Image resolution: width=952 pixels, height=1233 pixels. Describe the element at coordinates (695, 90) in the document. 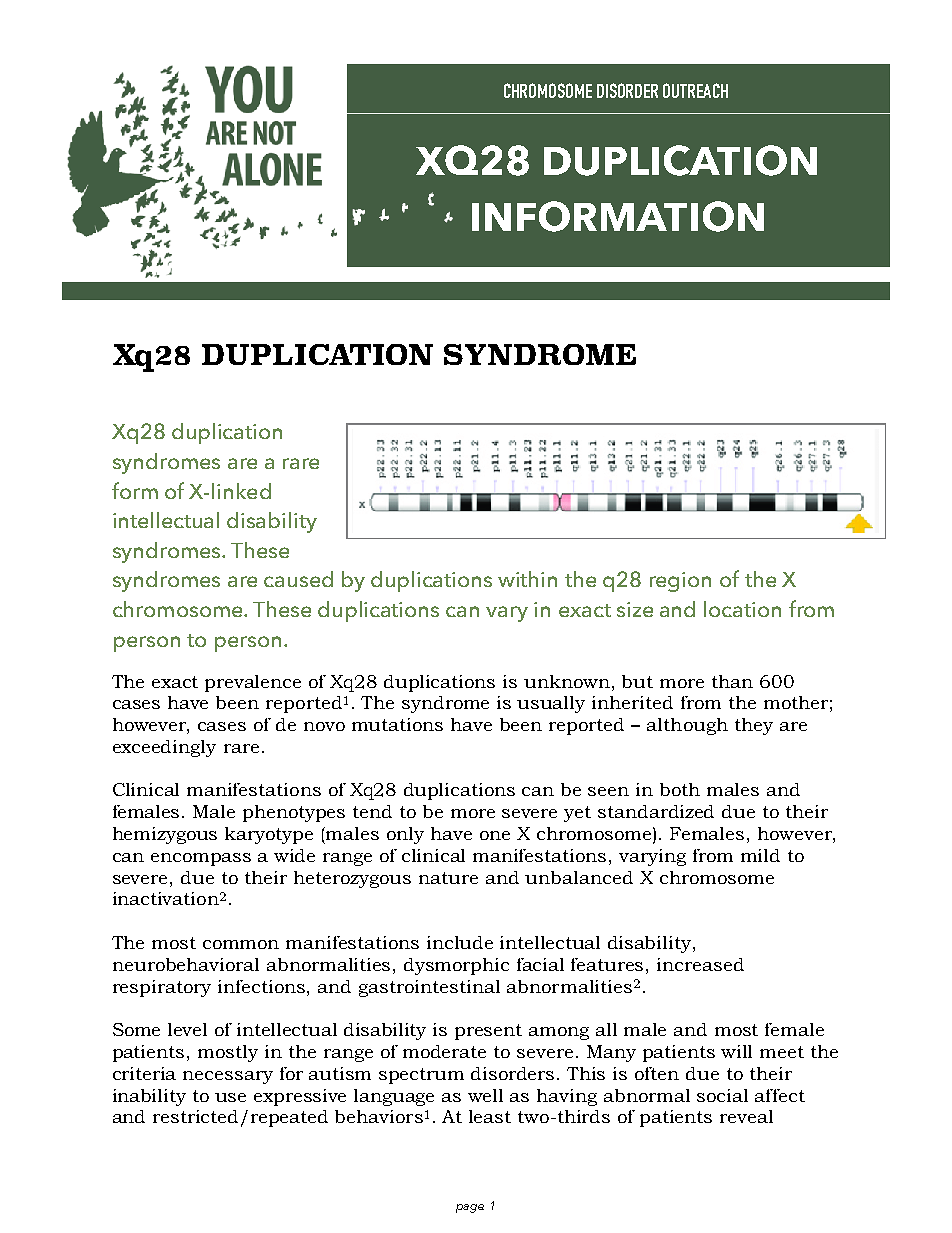

I see `OUTREACH` at that location.
